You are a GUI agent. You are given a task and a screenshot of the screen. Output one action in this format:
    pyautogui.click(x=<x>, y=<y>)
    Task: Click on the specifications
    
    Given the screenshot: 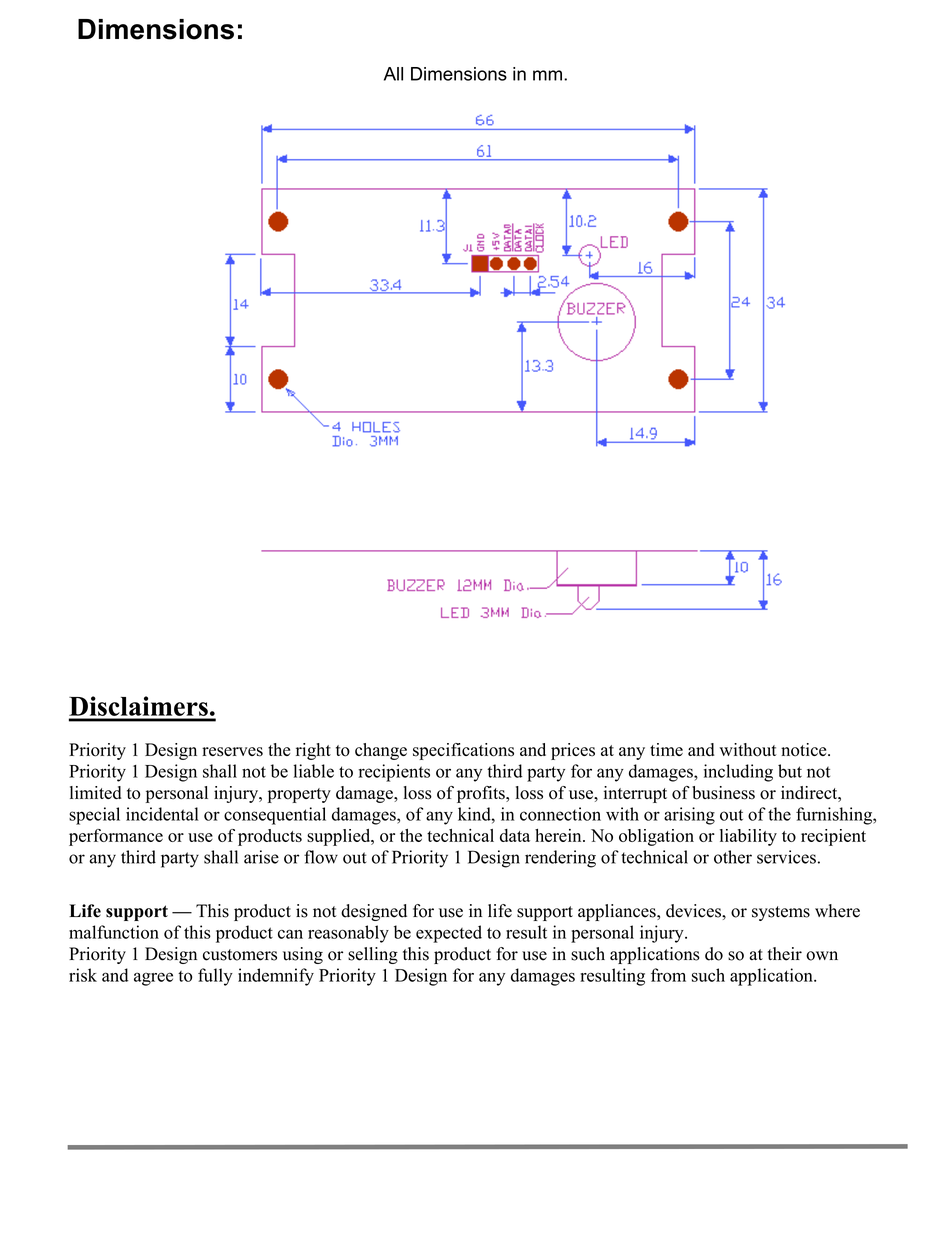 What is the action you would take?
    pyautogui.click(x=463, y=751)
